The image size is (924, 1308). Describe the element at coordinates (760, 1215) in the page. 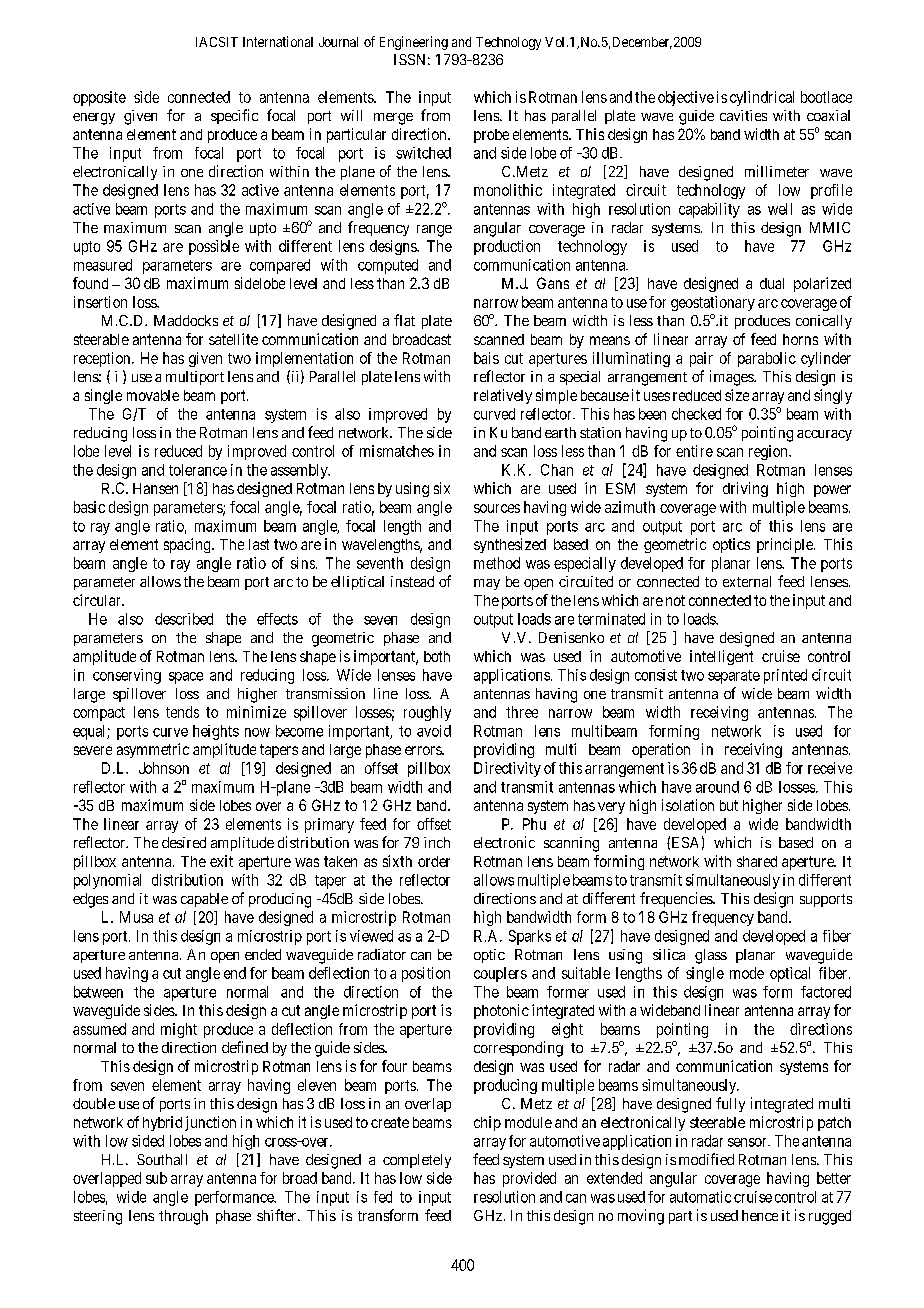

I see `hence` at that location.
